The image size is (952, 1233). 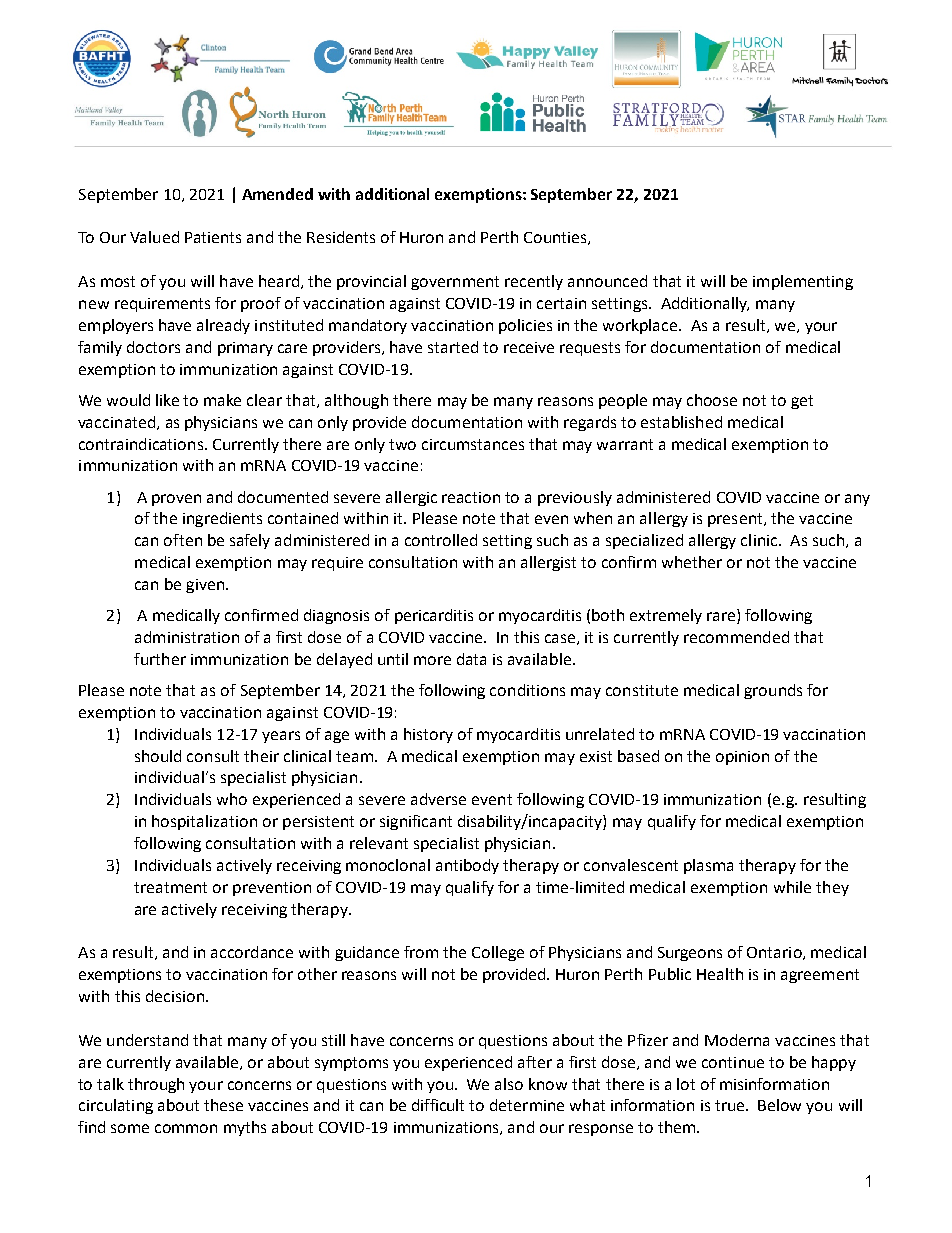 What do you see at coordinates (141, 444) in the screenshot?
I see `contraindications` at bounding box center [141, 444].
